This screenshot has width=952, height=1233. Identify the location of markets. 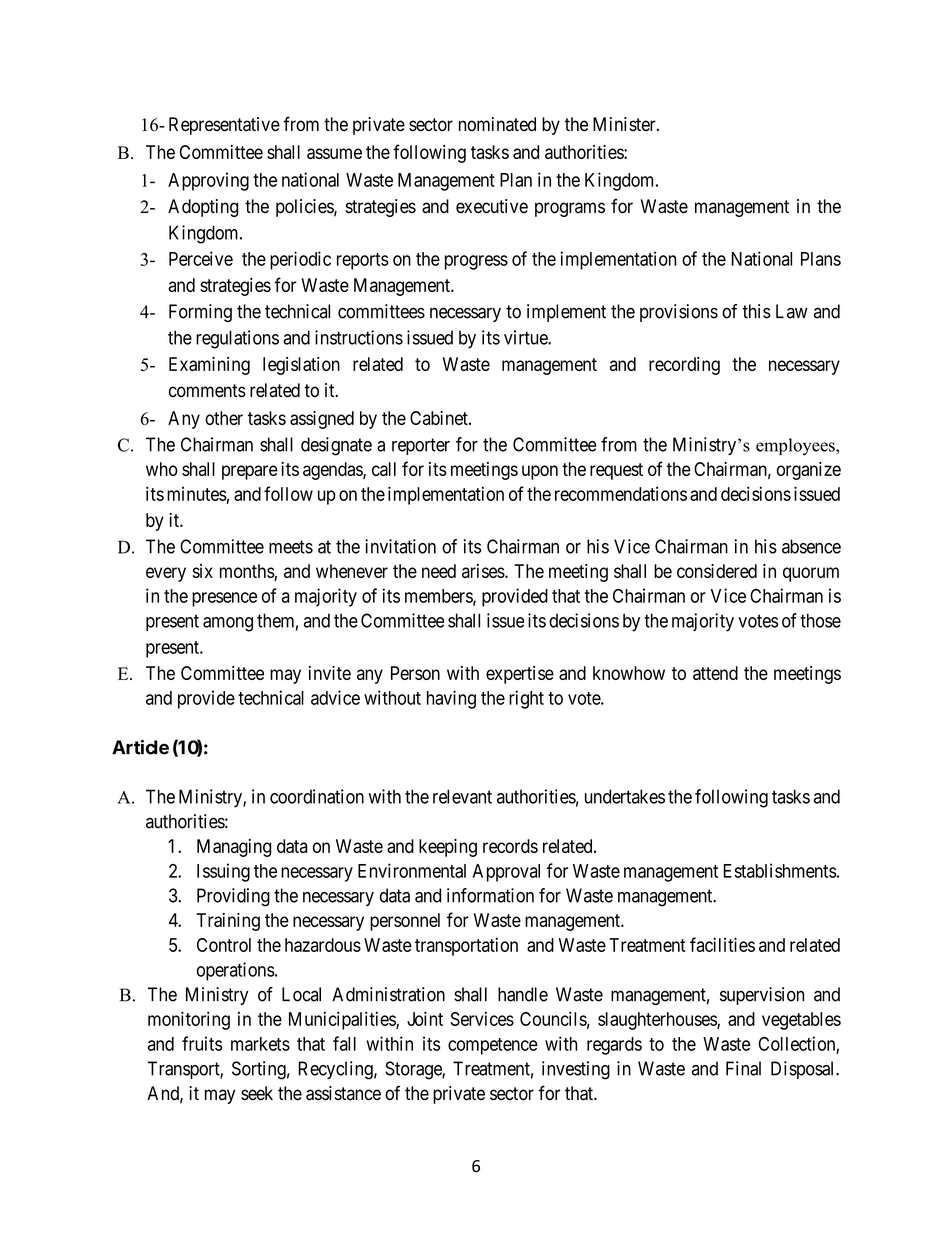
(260, 1044).
